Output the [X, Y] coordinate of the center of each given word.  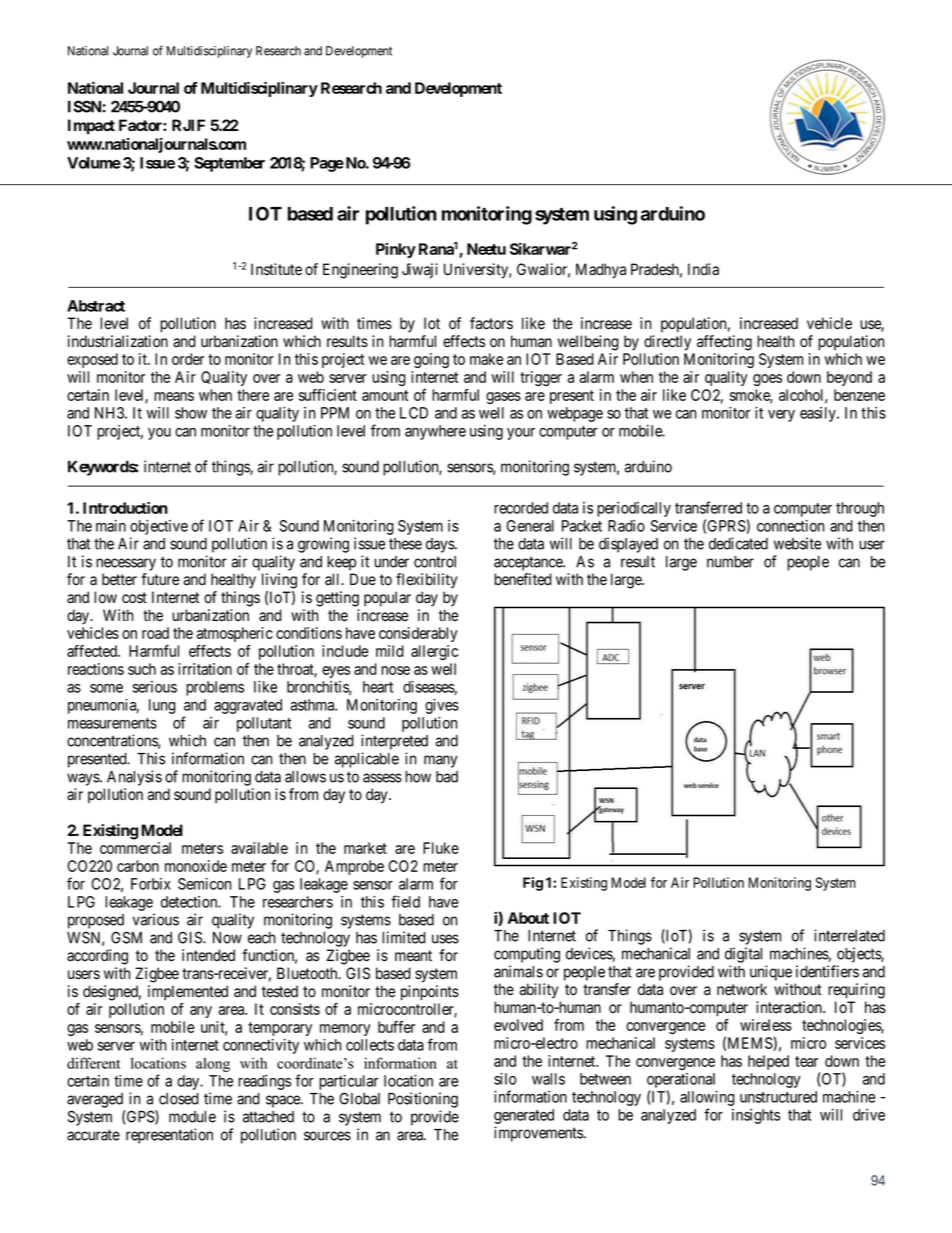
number [730, 562]
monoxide [196, 866]
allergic [434, 652]
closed [179, 1099]
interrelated [849, 935]
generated [524, 1116]
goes [767, 380]
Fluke [441, 848]
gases [503, 398]
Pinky [396, 250]
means [174, 396]
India [703, 269]
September [229, 164]
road [155, 633]
